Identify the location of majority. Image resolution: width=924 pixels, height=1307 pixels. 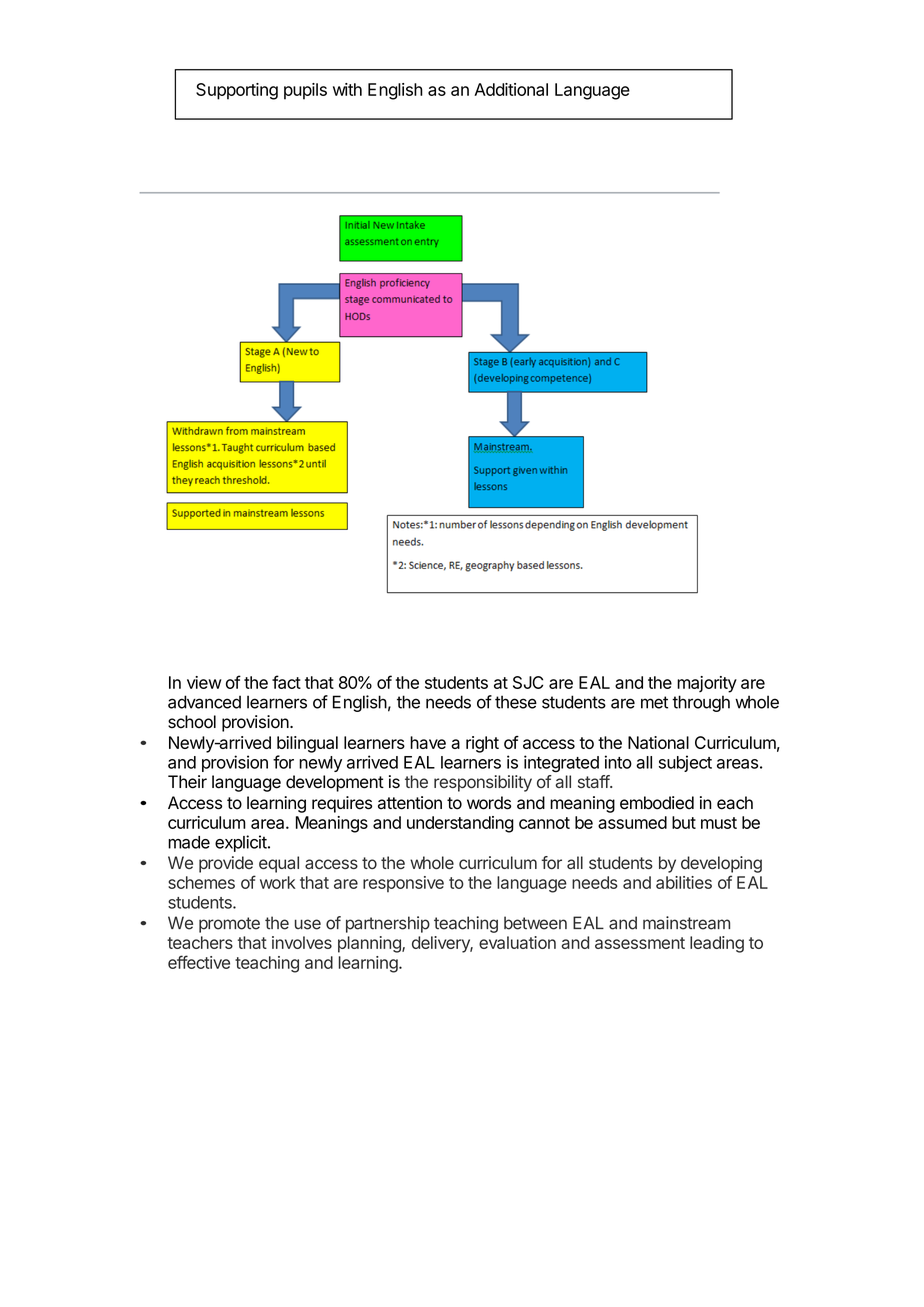
(707, 684).
